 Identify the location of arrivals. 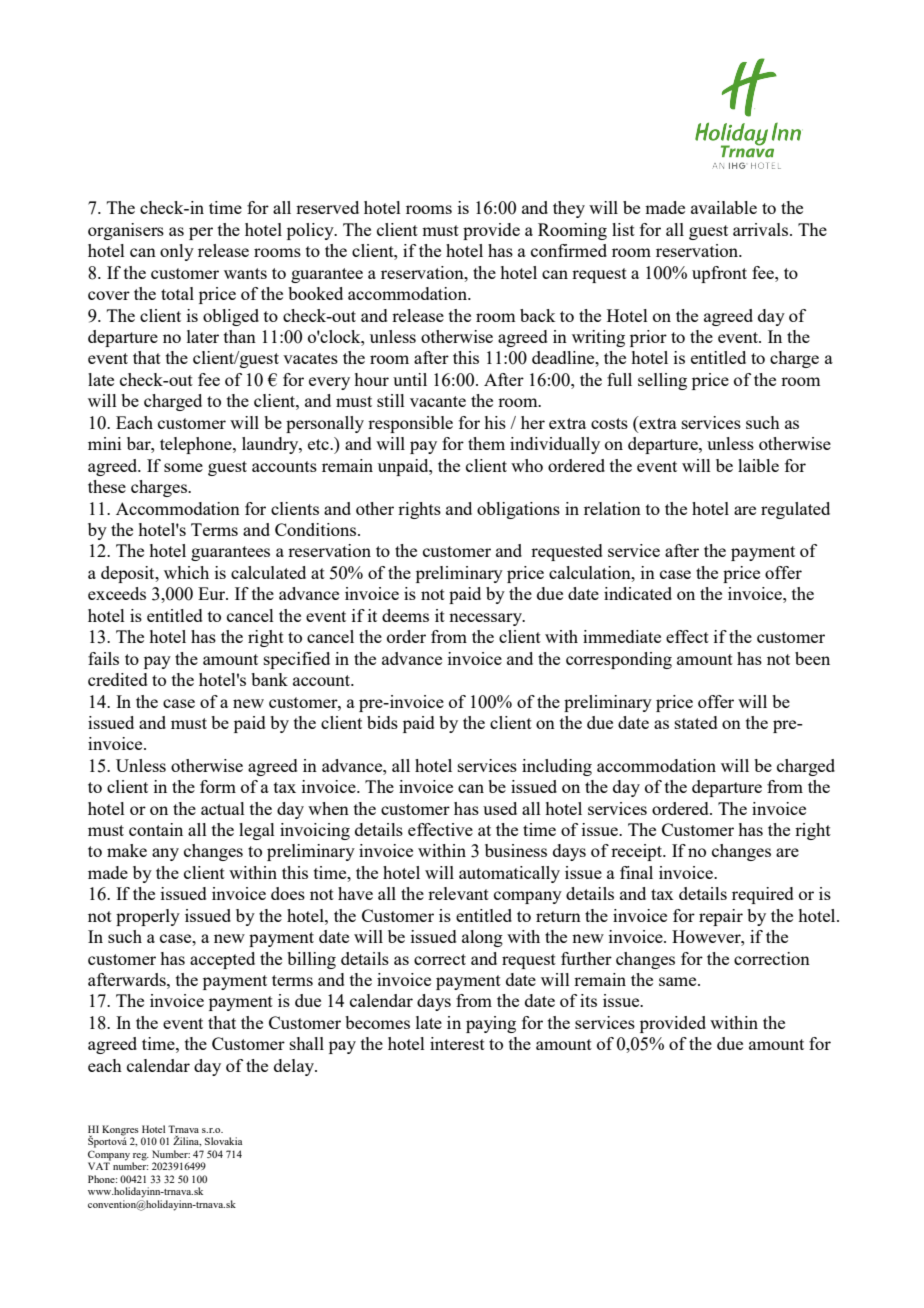
(762, 229).
